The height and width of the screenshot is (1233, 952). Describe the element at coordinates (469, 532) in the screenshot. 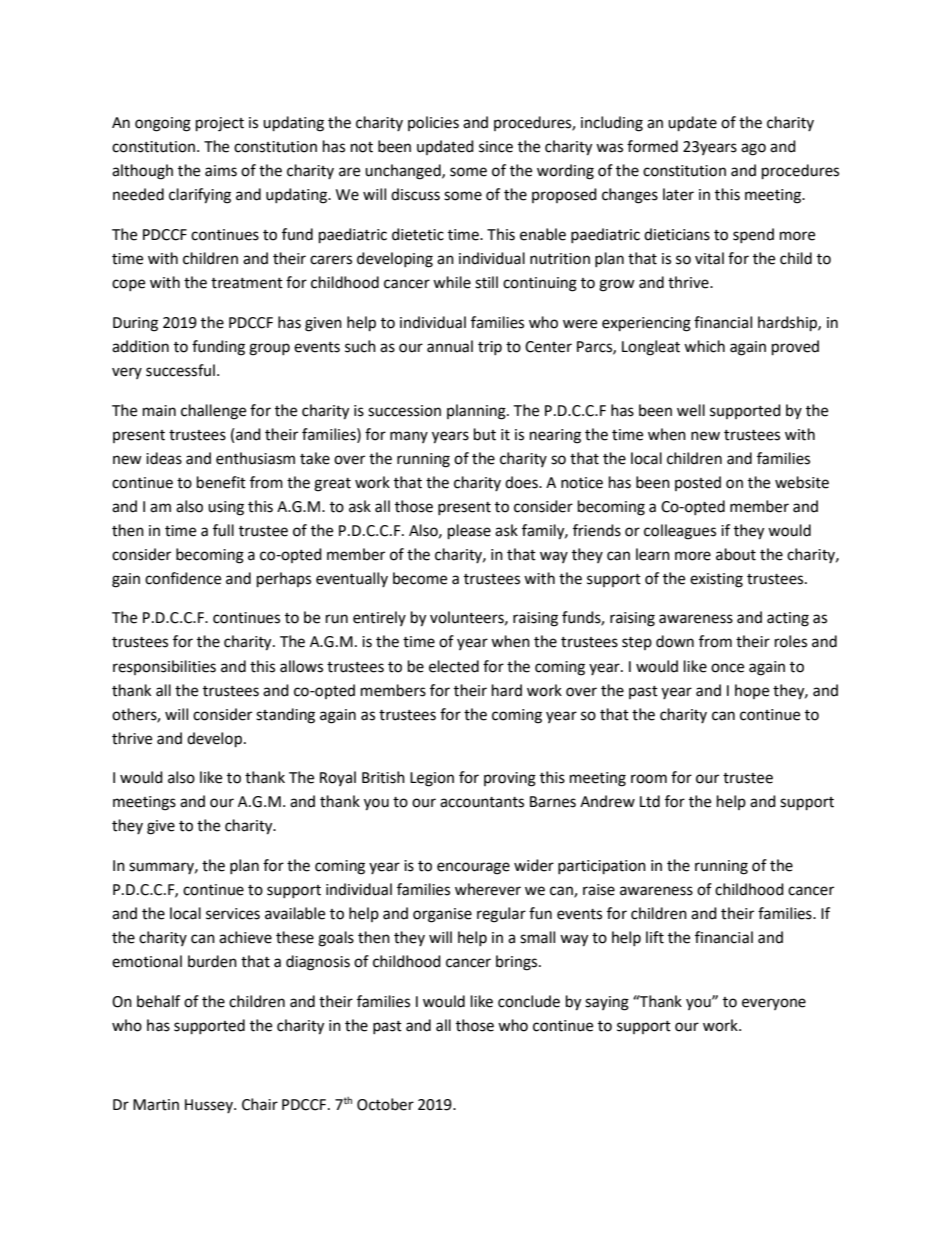

I see `please` at that location.
